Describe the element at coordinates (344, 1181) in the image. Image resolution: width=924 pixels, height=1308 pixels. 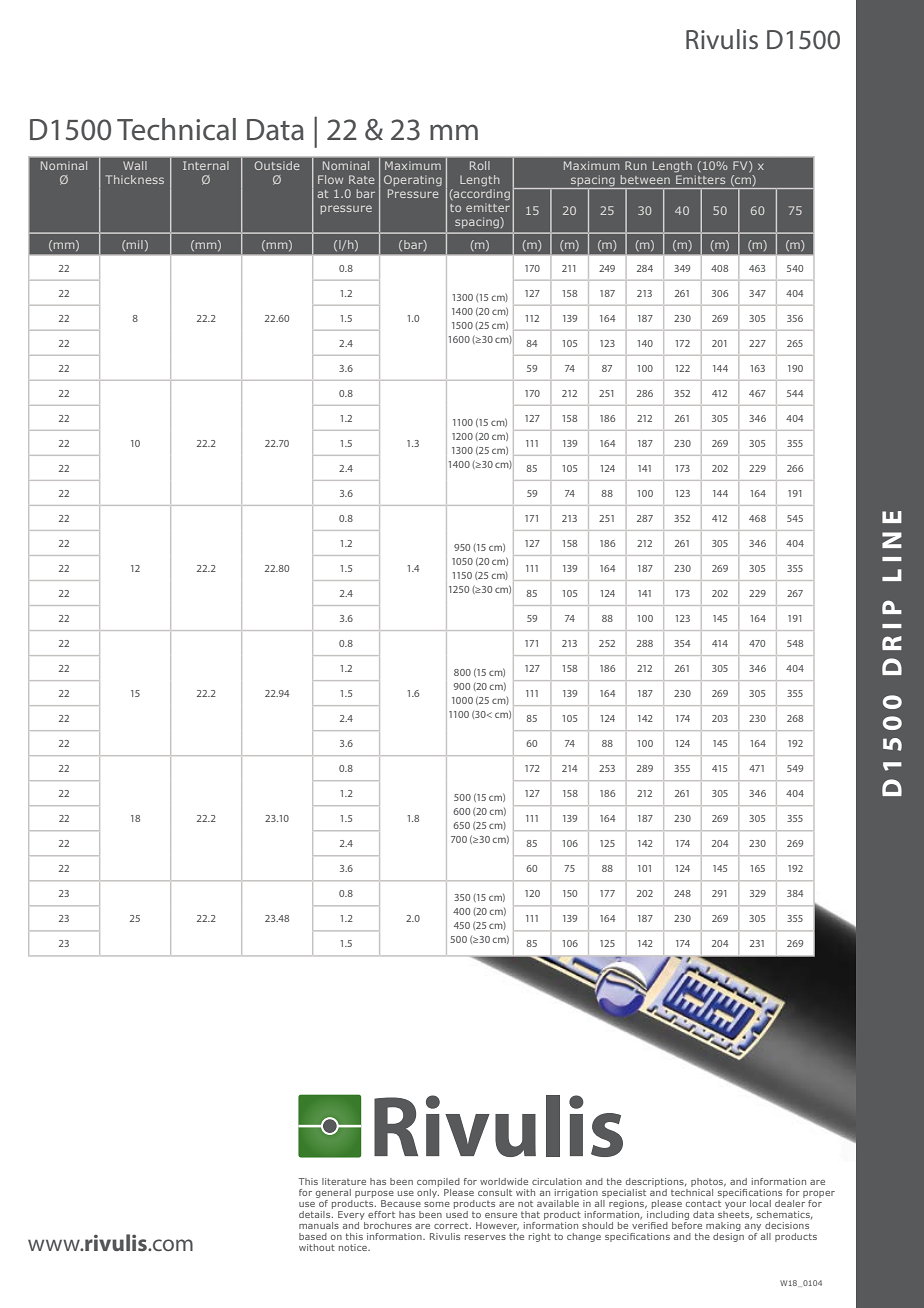
I see `literature` at that location.
